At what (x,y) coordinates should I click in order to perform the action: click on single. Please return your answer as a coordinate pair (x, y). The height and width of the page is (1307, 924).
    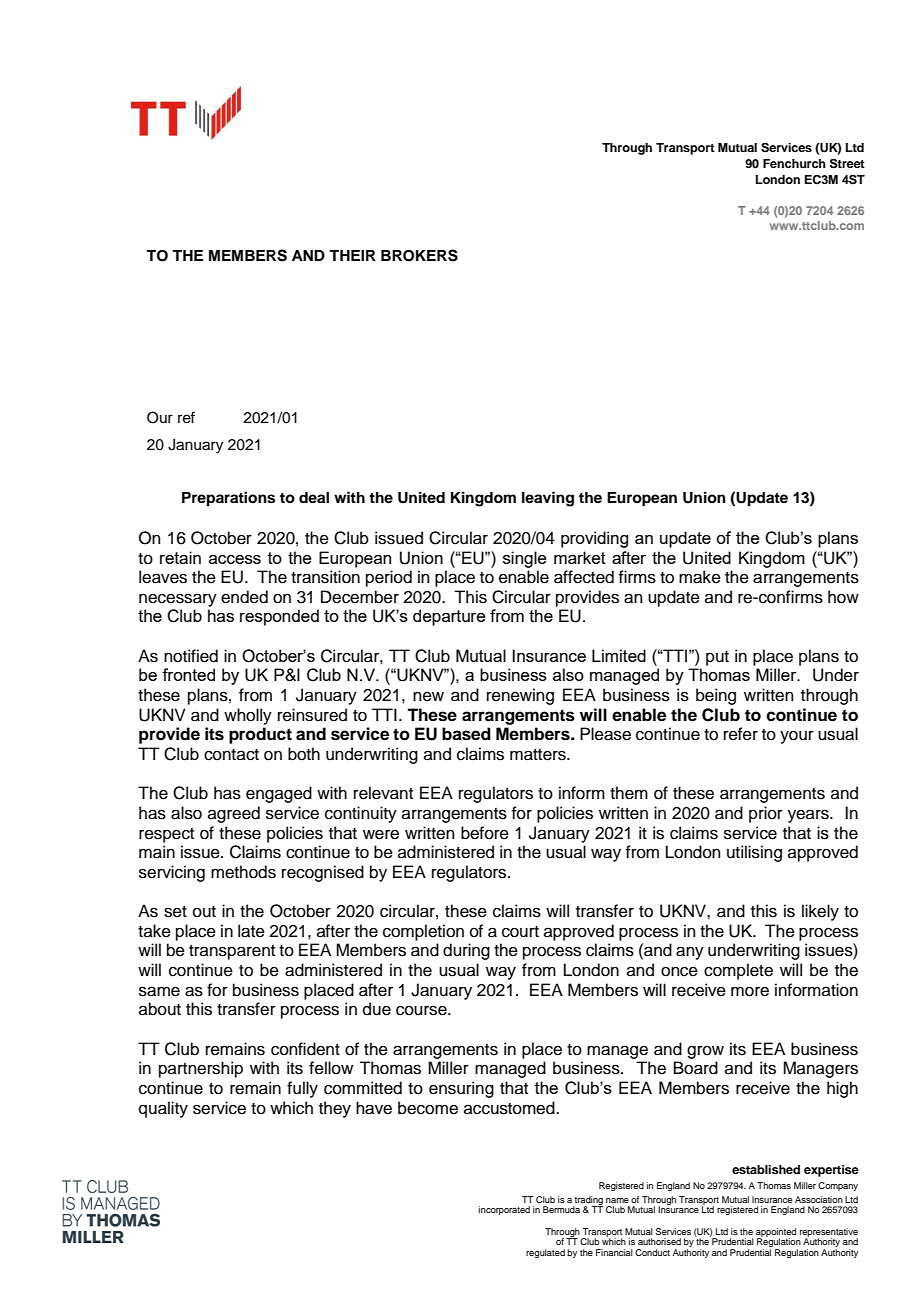
    Looking at the image, I should click on (525, 559).
